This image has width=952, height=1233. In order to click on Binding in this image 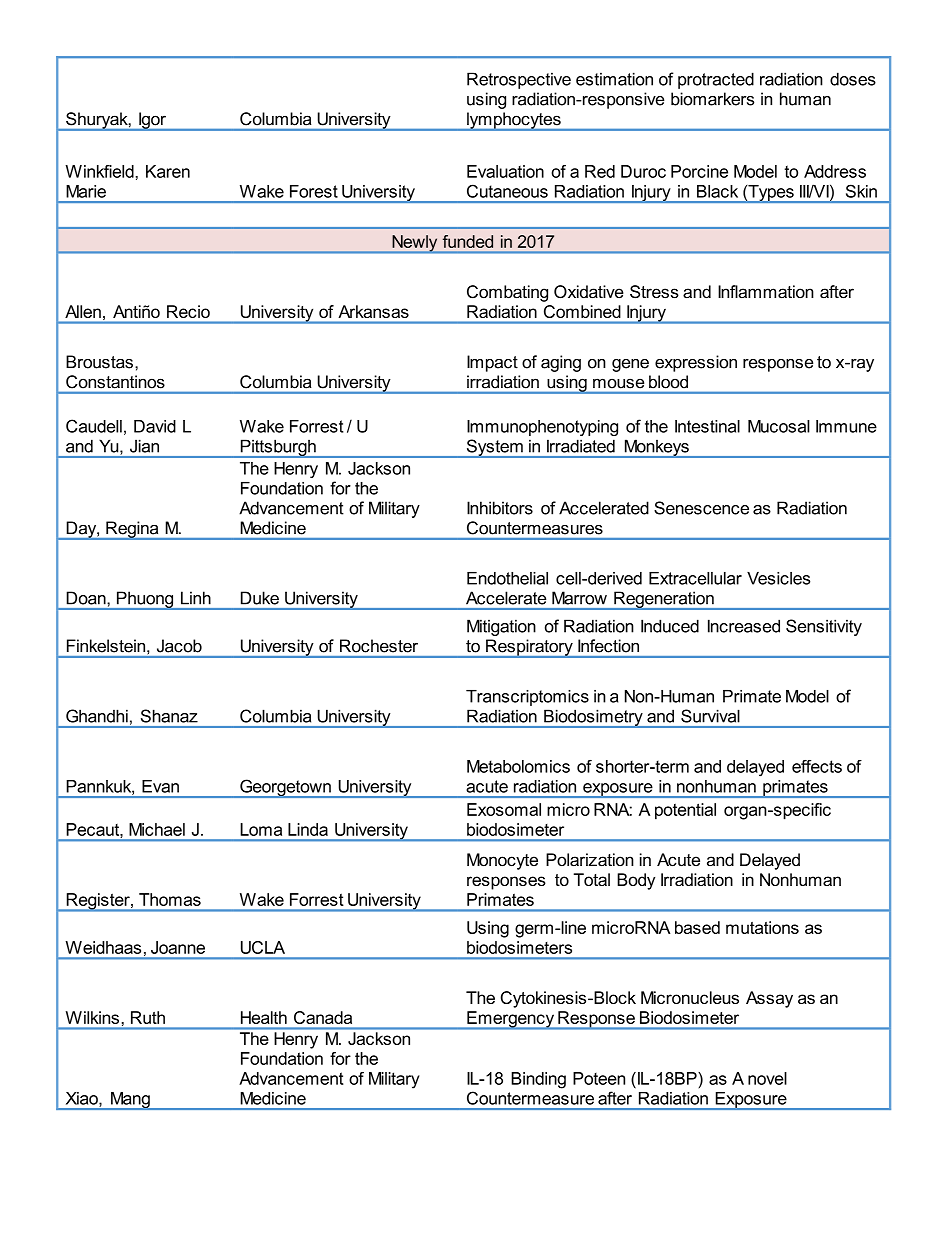, I will do `click(538, 1080)`.
